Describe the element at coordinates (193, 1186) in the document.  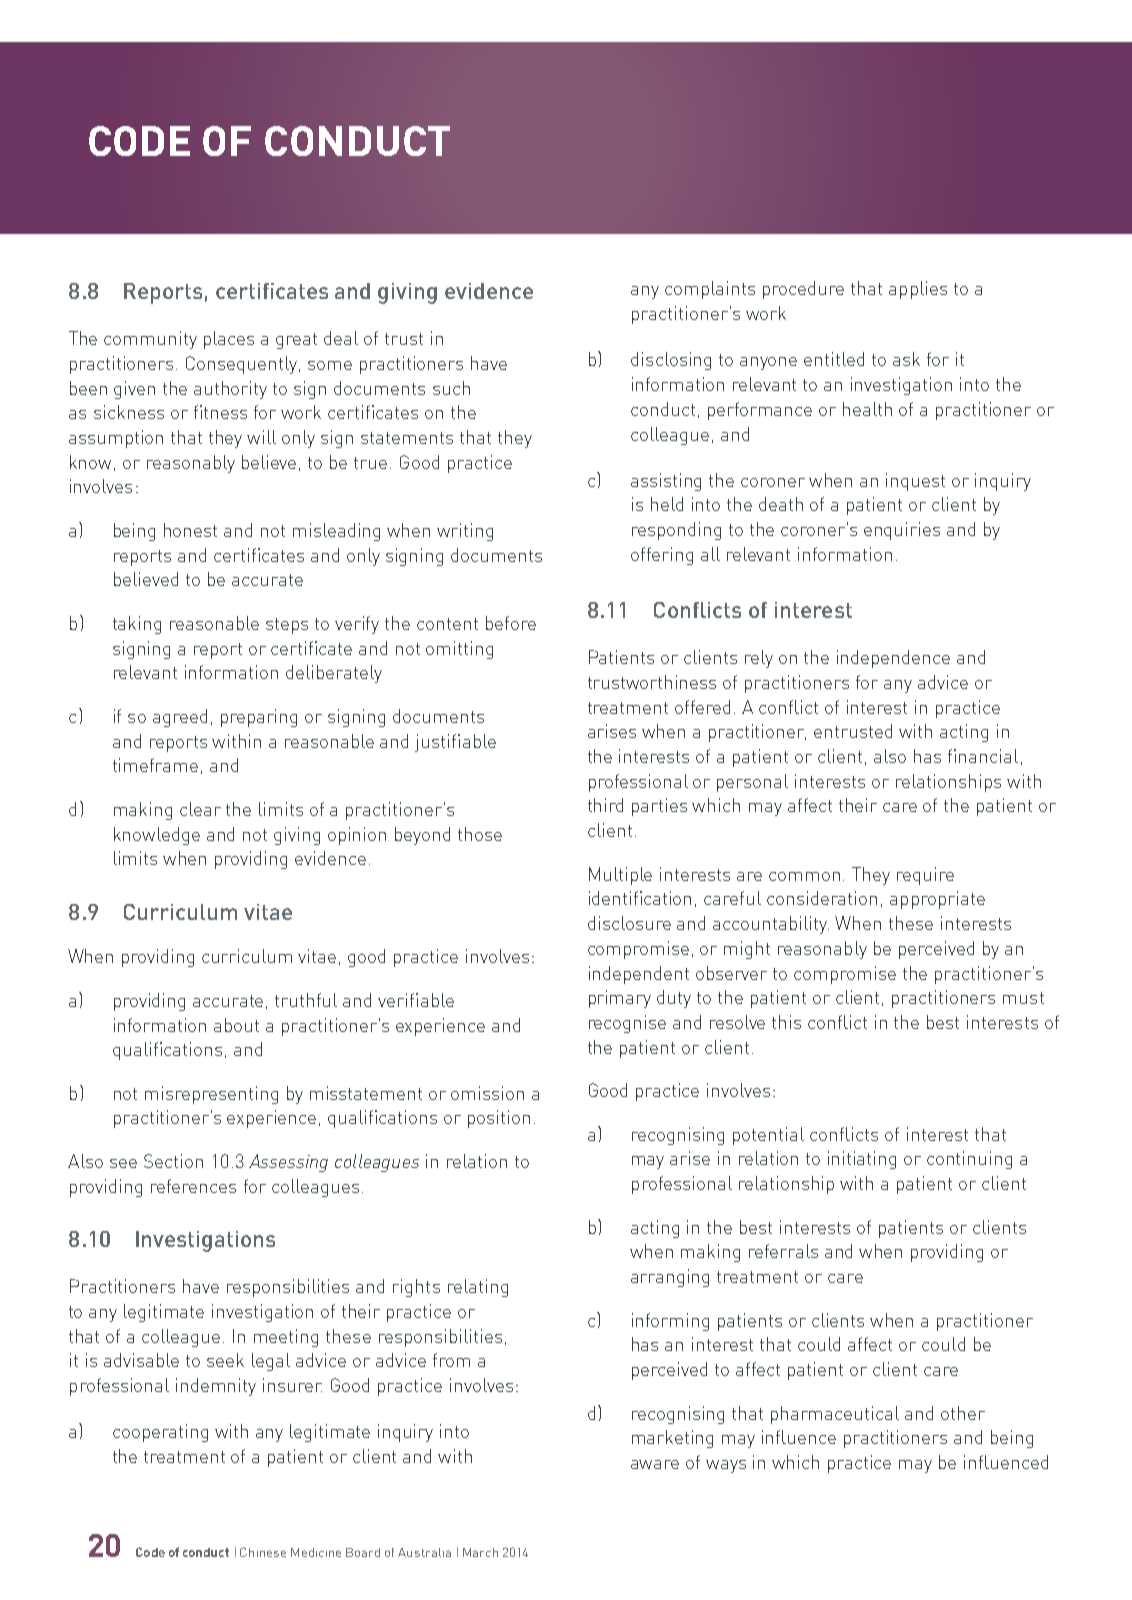
I see `references` at that location.
